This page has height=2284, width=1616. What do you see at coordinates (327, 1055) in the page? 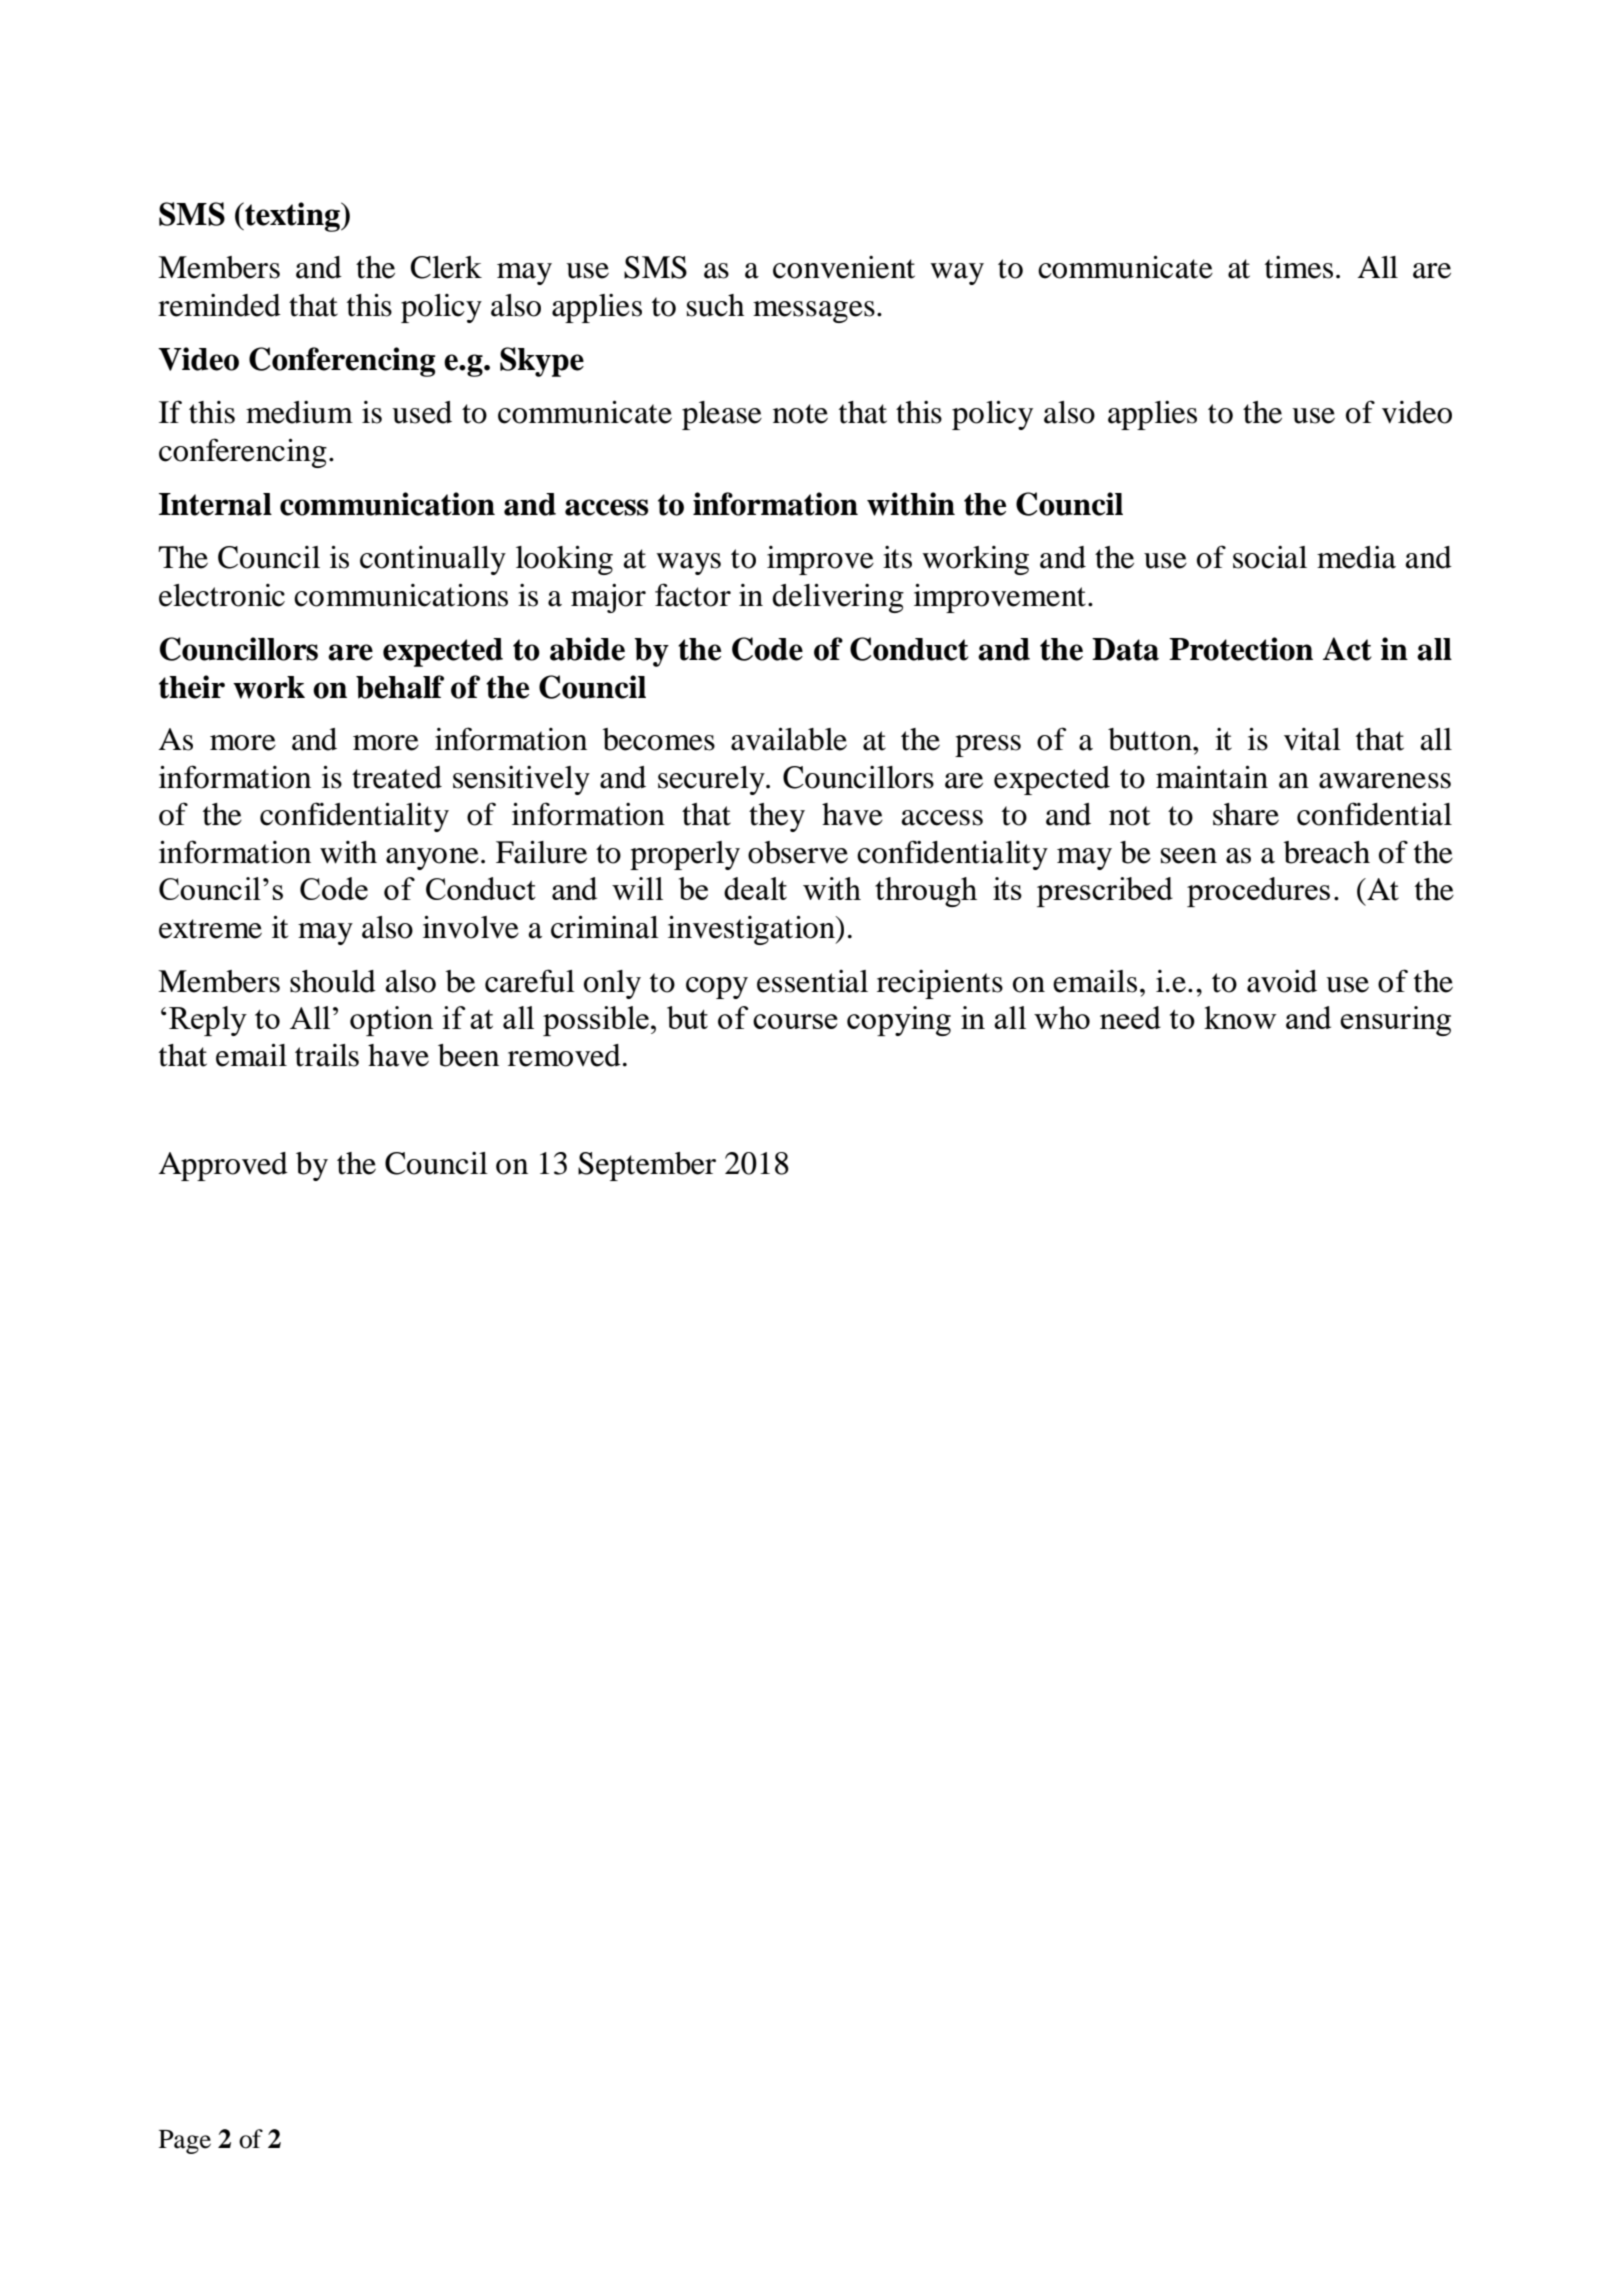
I see `trails` at bounding box center [327, 1055].
